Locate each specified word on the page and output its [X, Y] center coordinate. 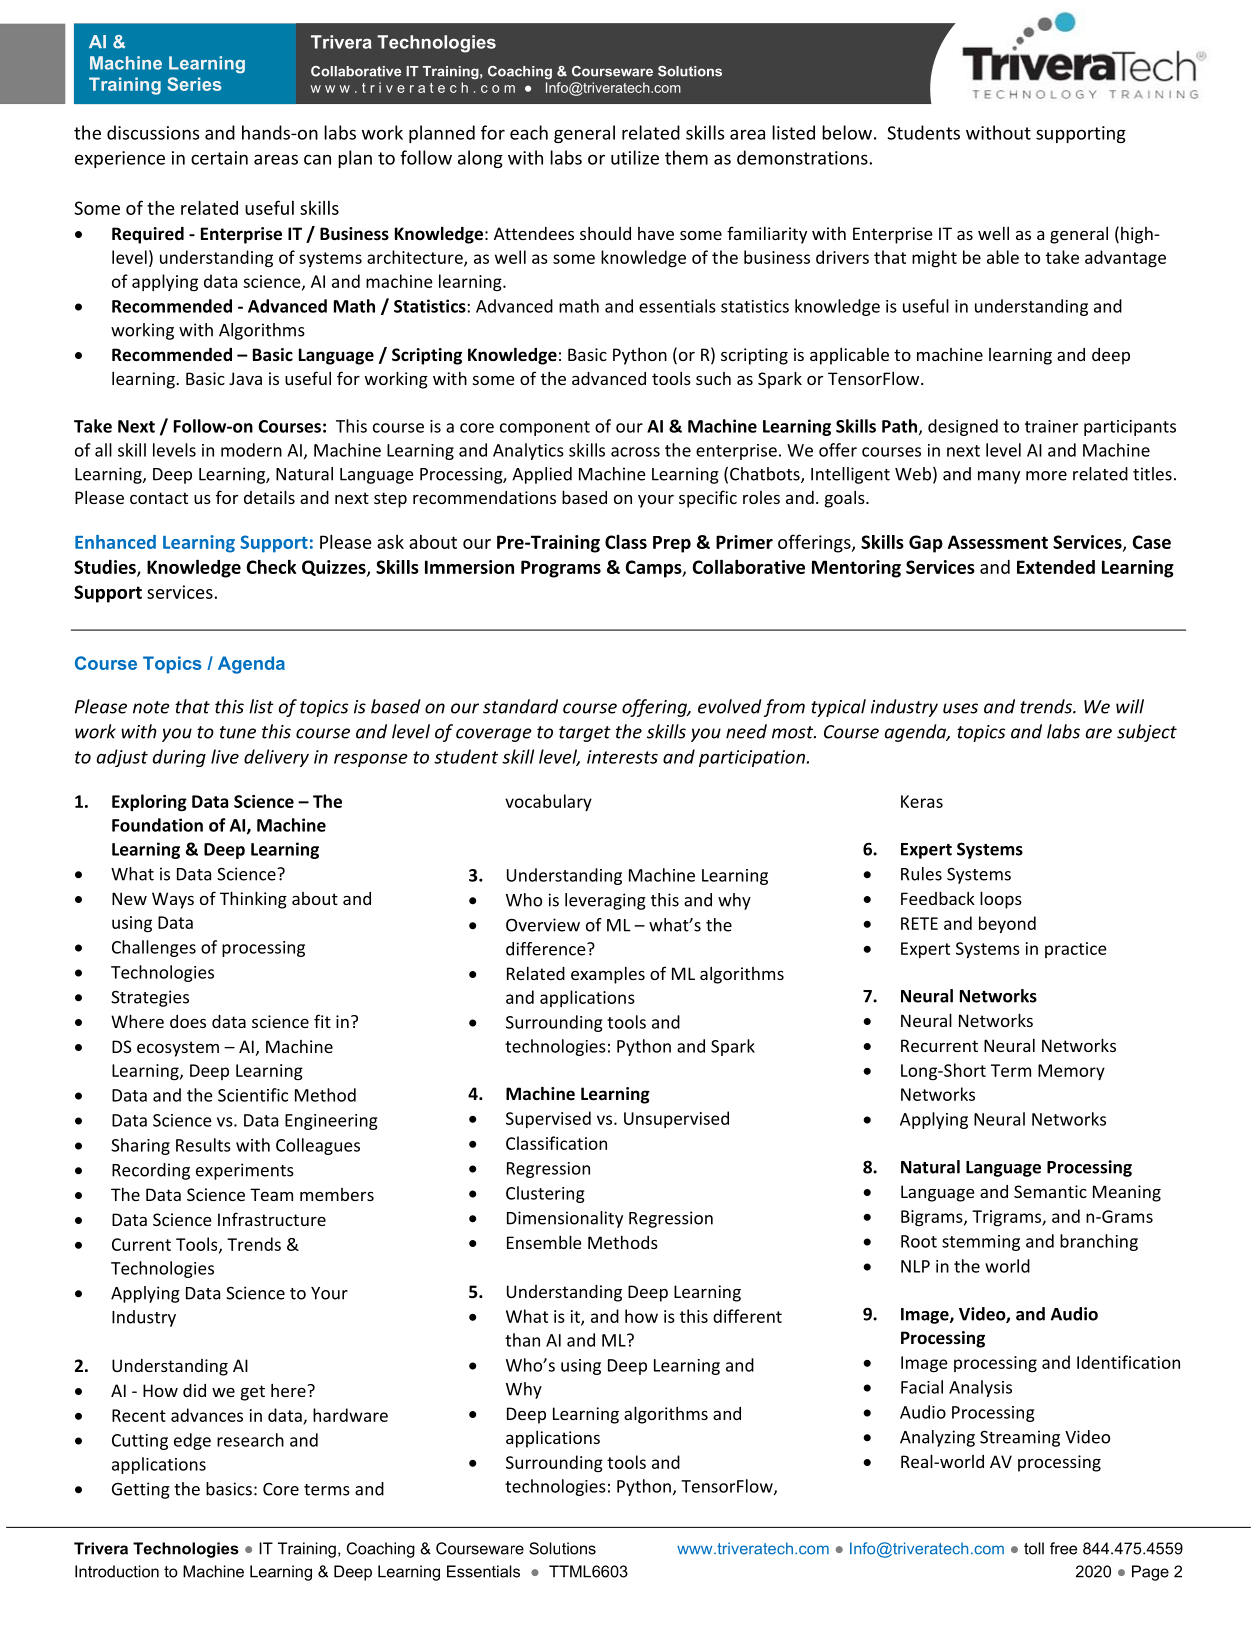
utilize [635, 157]
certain [219, 158]
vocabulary [548, 802]
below [847, 132]
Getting [141, 1490]
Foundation [157, 825]
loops [1001, 900]
